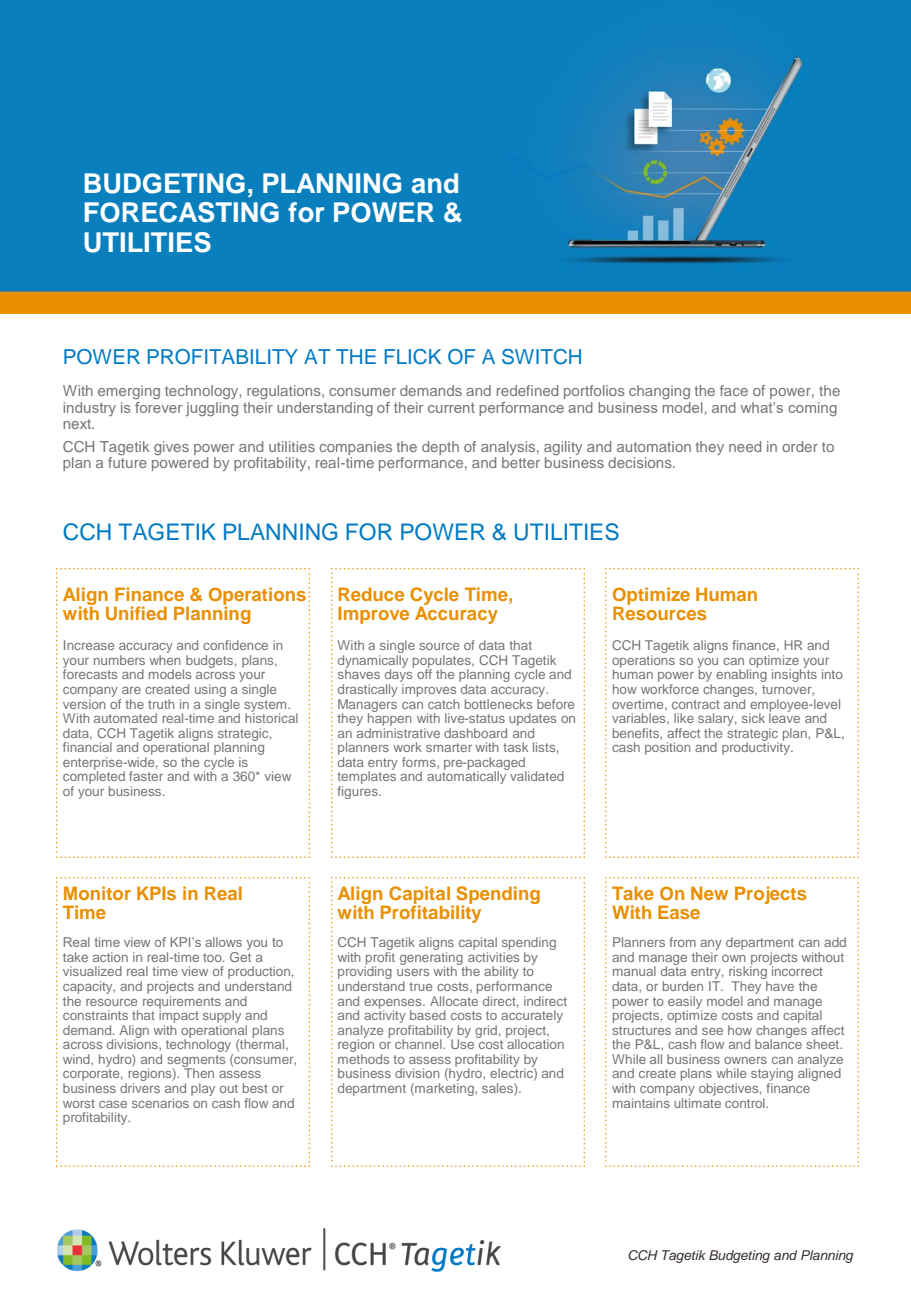 The width and height of the screenshot is (911, 1316). Describe the element at coordinates (182, 212) in the screenshot. I see `FORECASTING` at that location.
